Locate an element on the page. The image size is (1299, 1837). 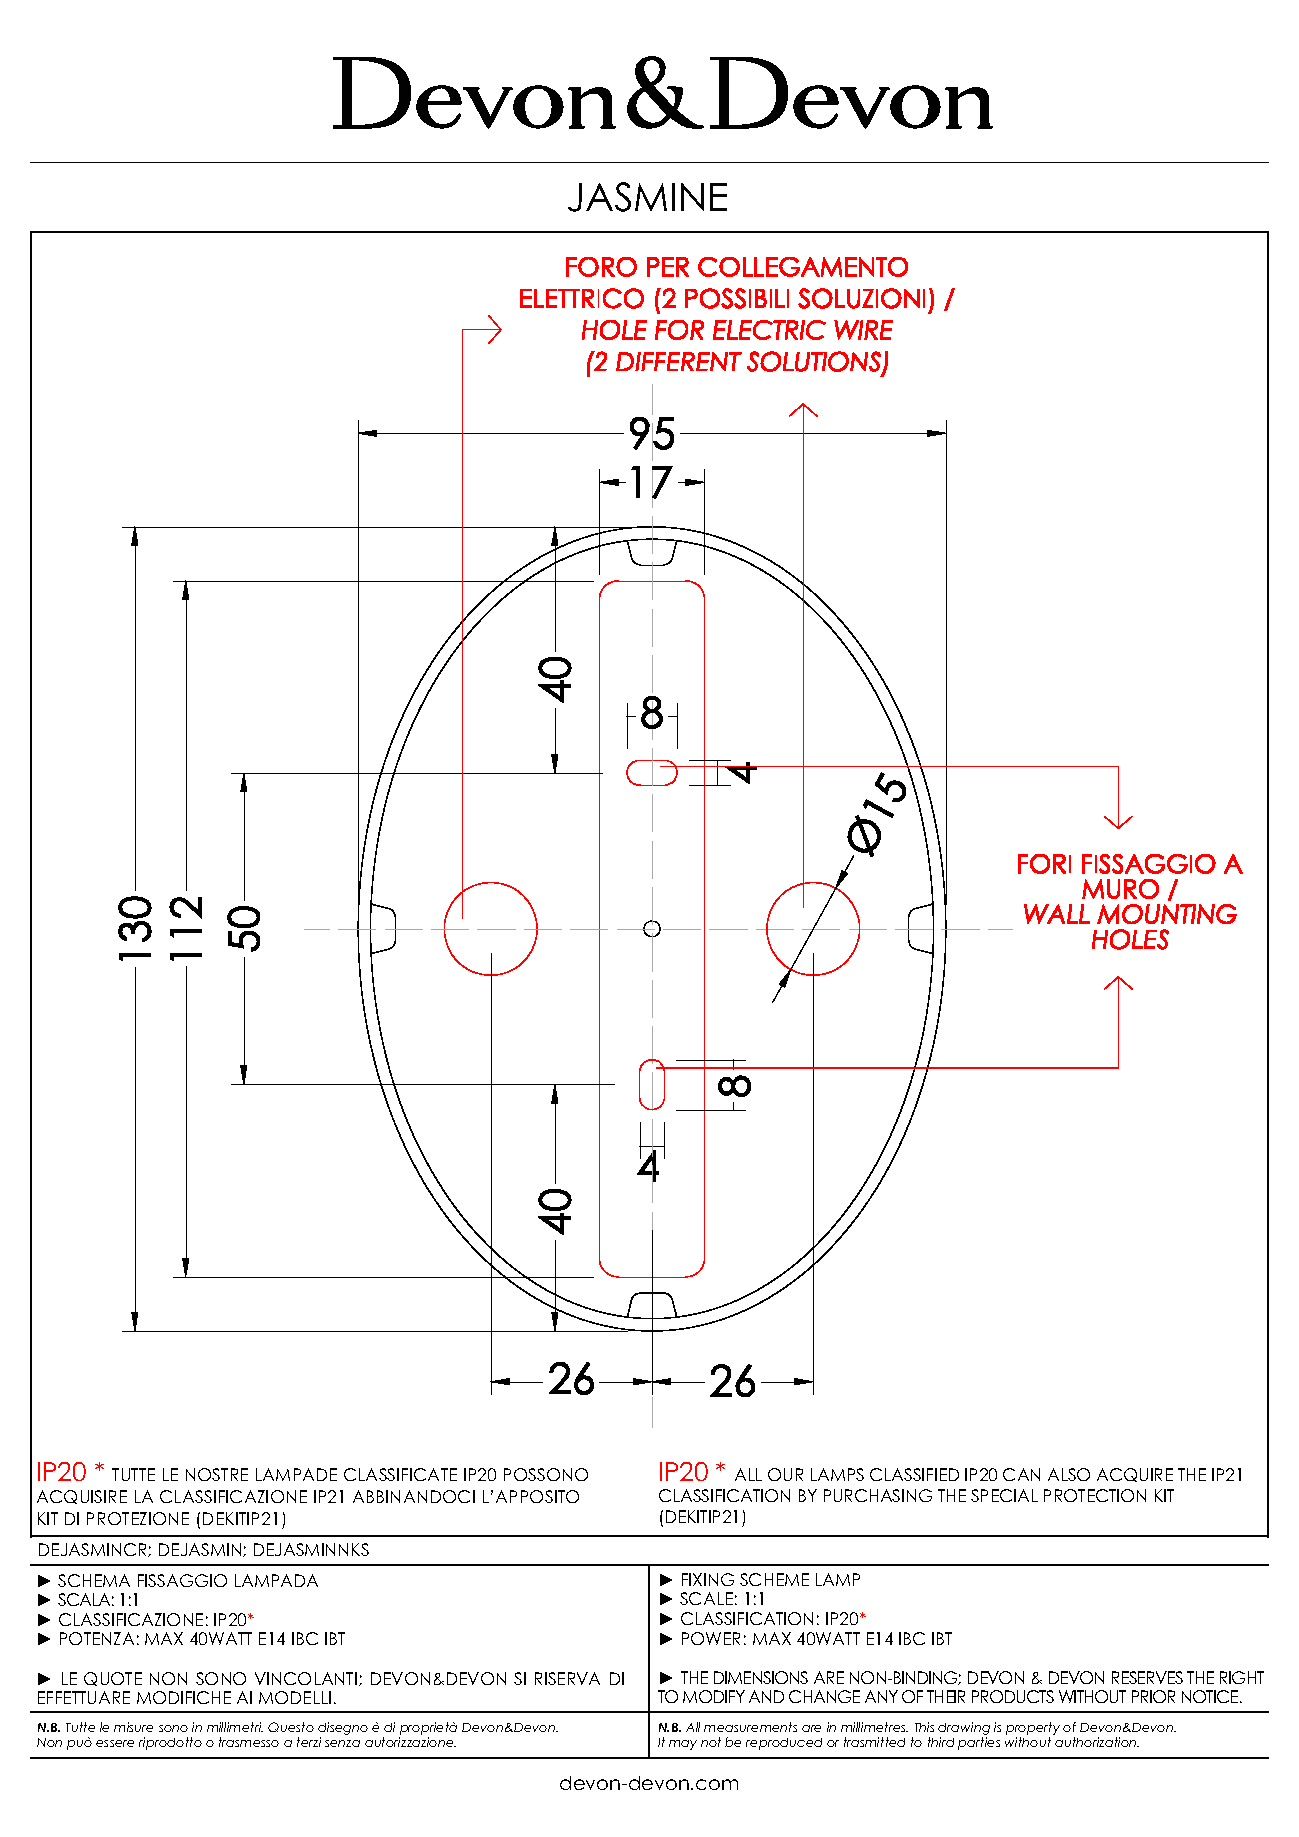
Questo is located at coordinates (291, 1727).
